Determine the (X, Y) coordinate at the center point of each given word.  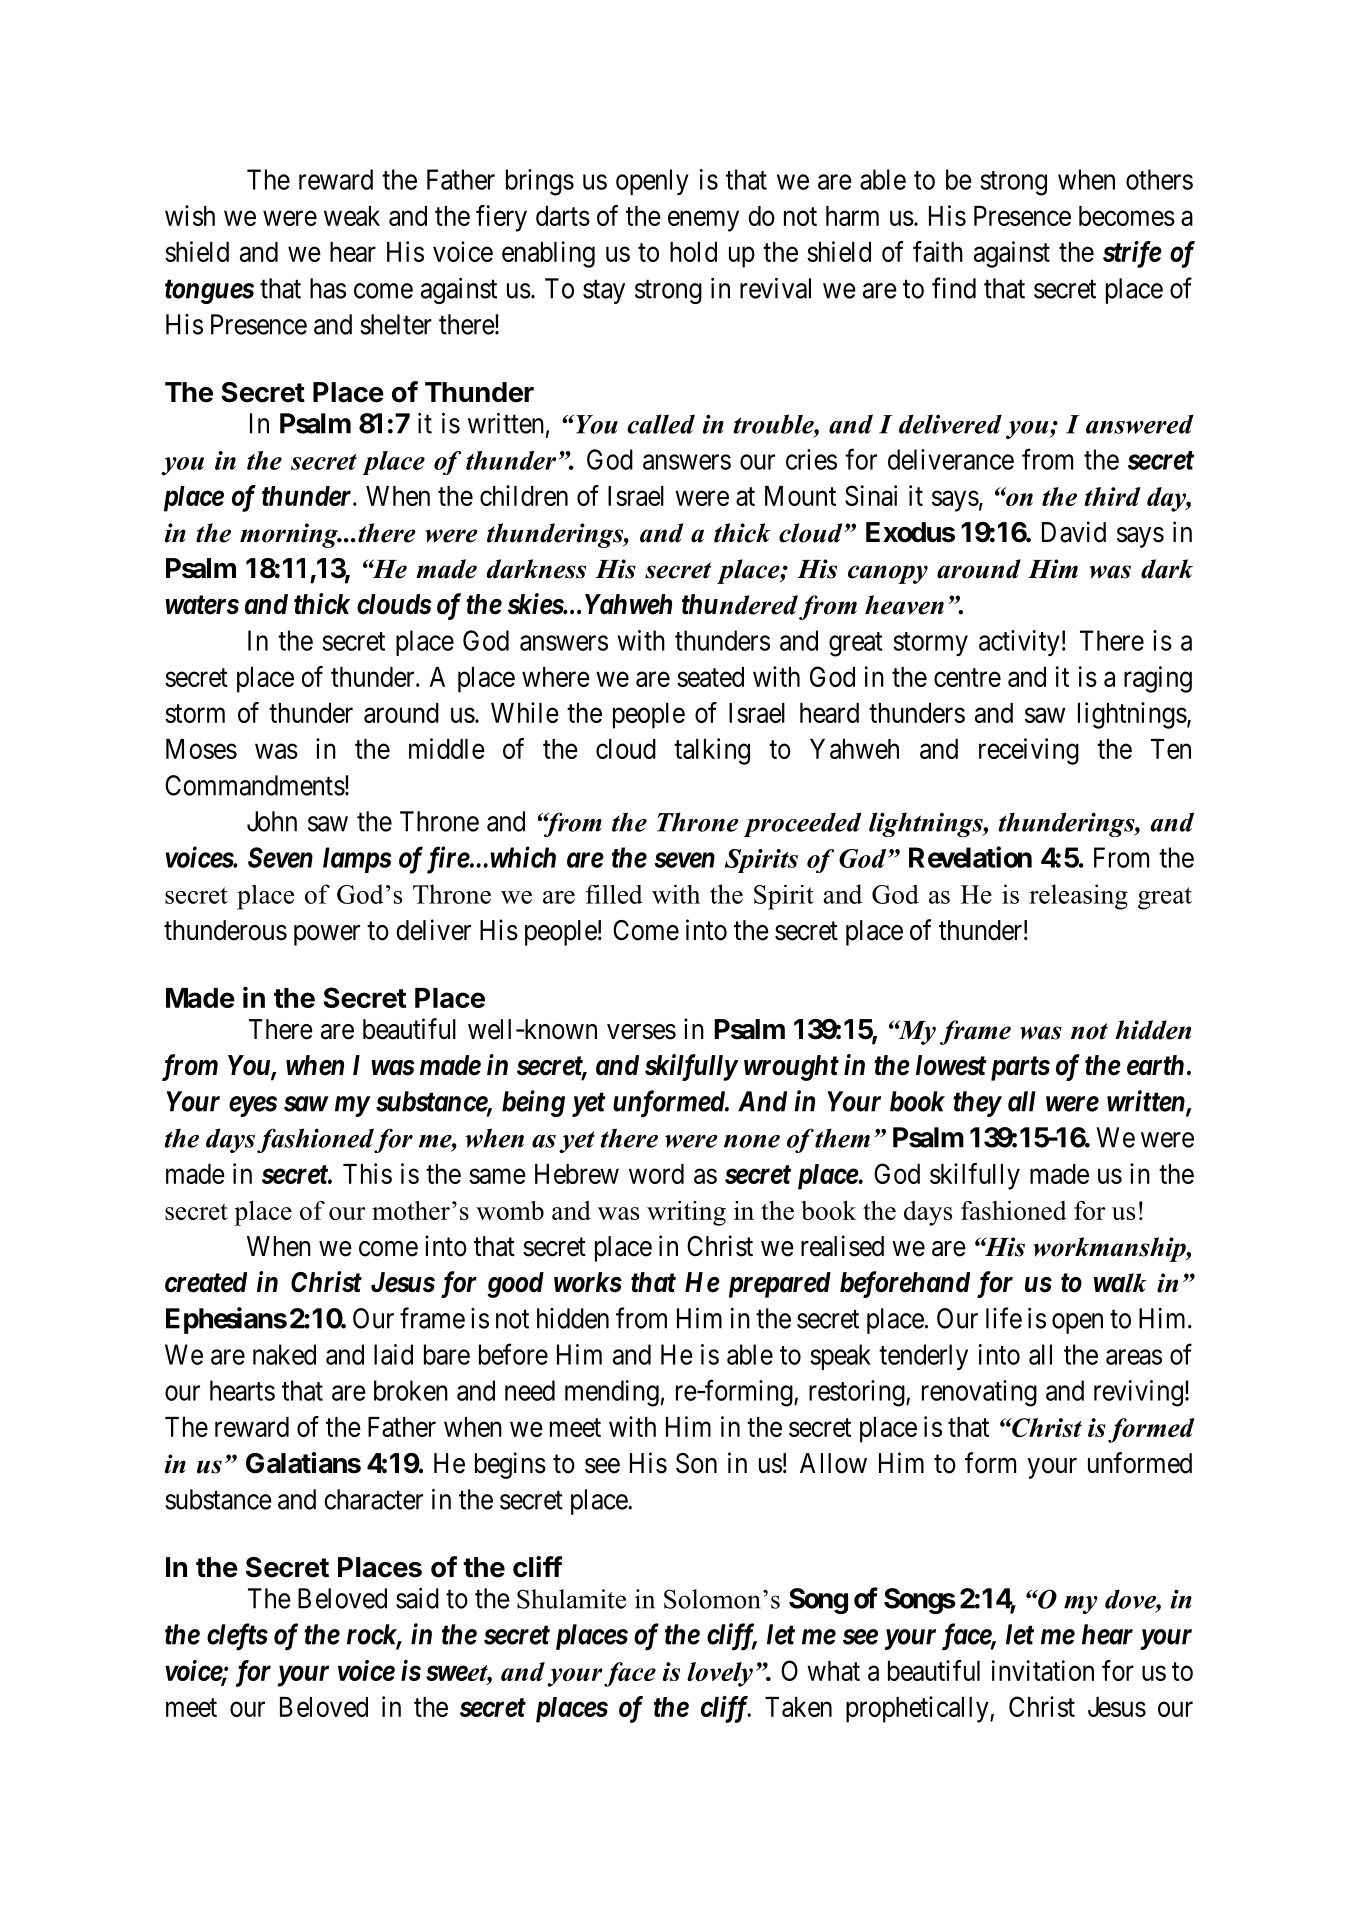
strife (1132, 254)
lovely (720, 1674)
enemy (703, 221)
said (417, 1598)
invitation (1043, 1670)
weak (352, 216)
